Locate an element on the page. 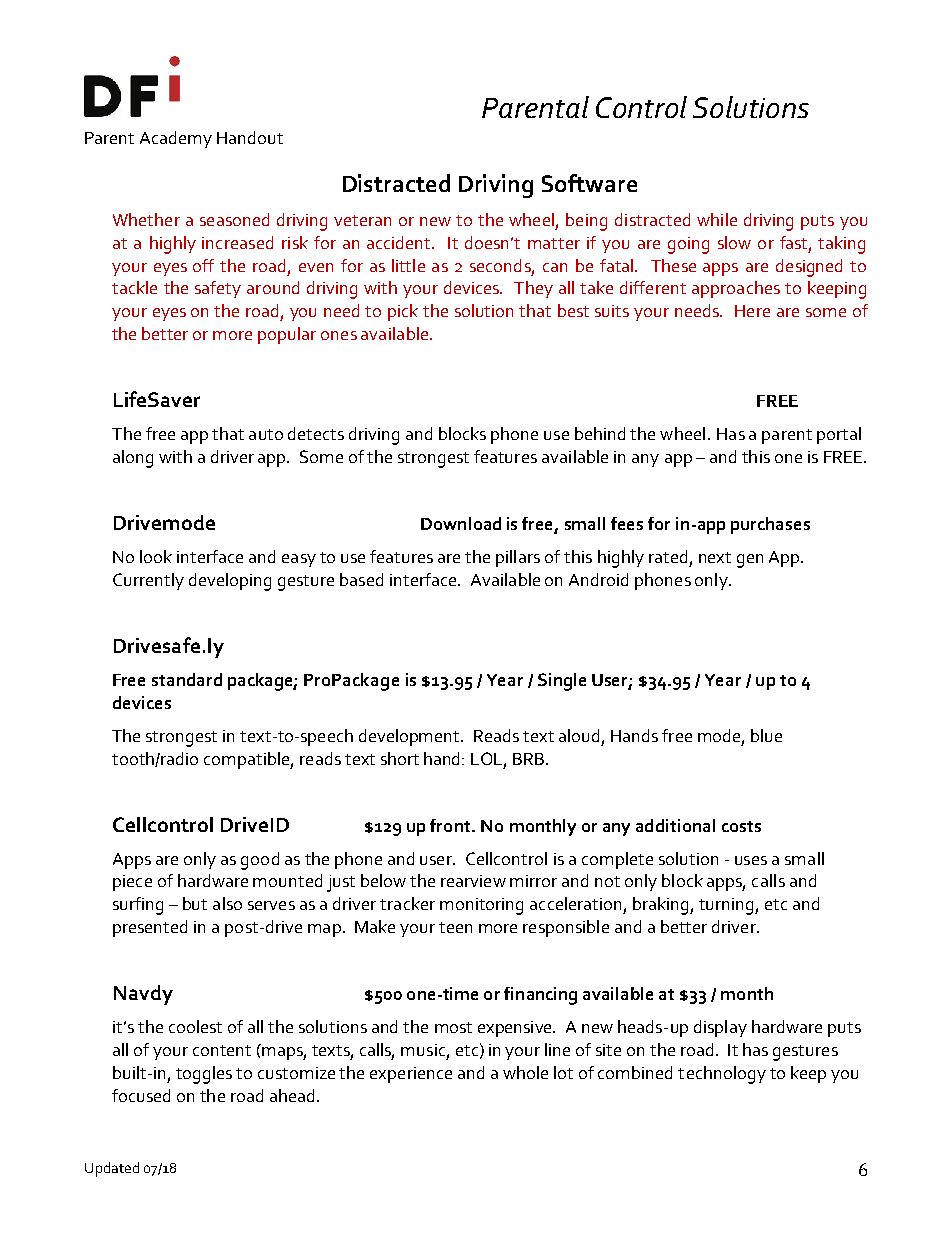 The height and width of the document is (1233, 952). standard is located at coordinates (187, 679).
